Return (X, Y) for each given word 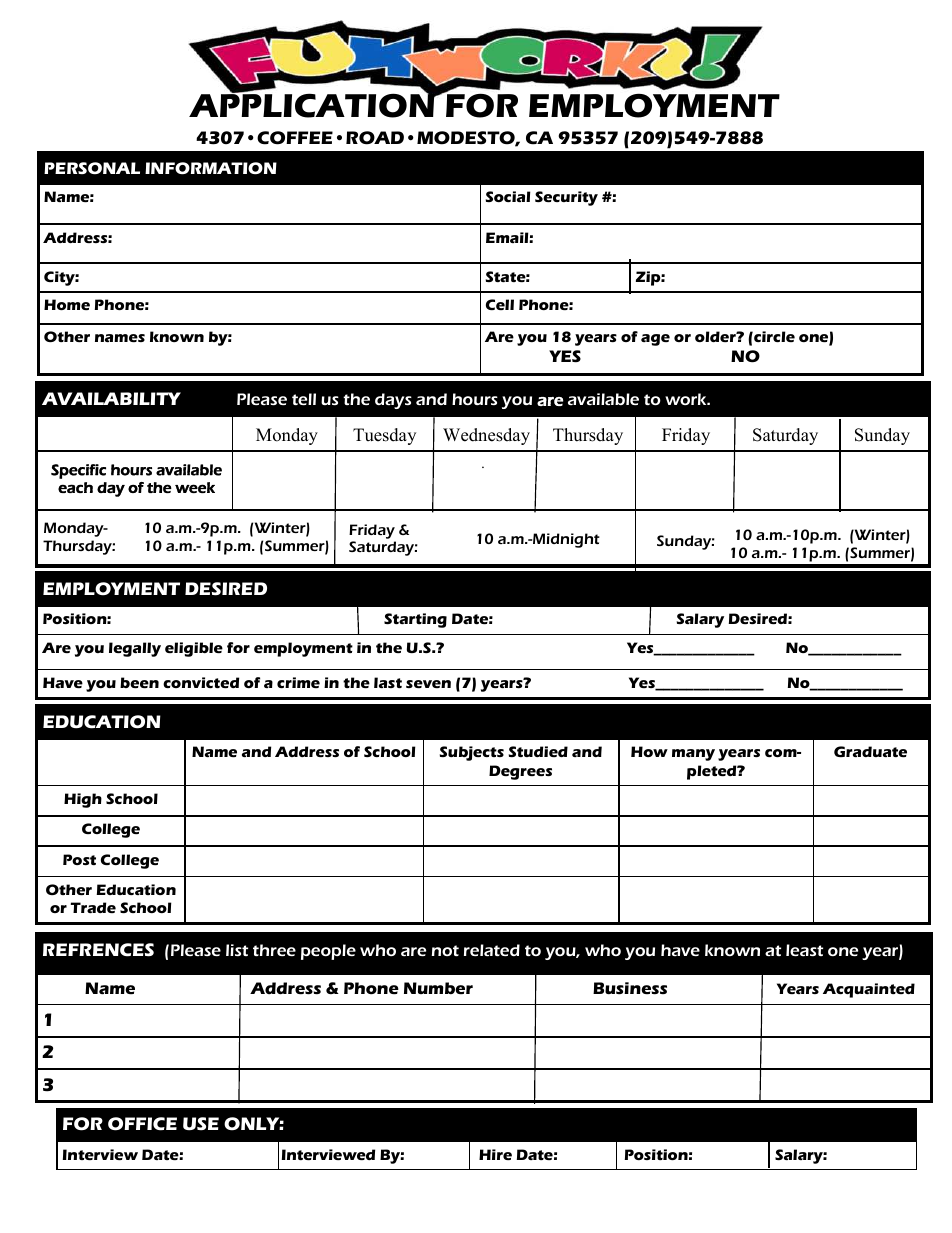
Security (566, 198)
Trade (93, 907)
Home (67, 304)
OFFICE (142, 1124)
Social (508, 196)
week (195, 487)
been (139, 683)
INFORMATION (211, 168)
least (804, 950)
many (693, 755)
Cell (500, 304)
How (649, 751)
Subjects (472, 753)
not (445, 950)
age (655, 340)
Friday (372, 531)
